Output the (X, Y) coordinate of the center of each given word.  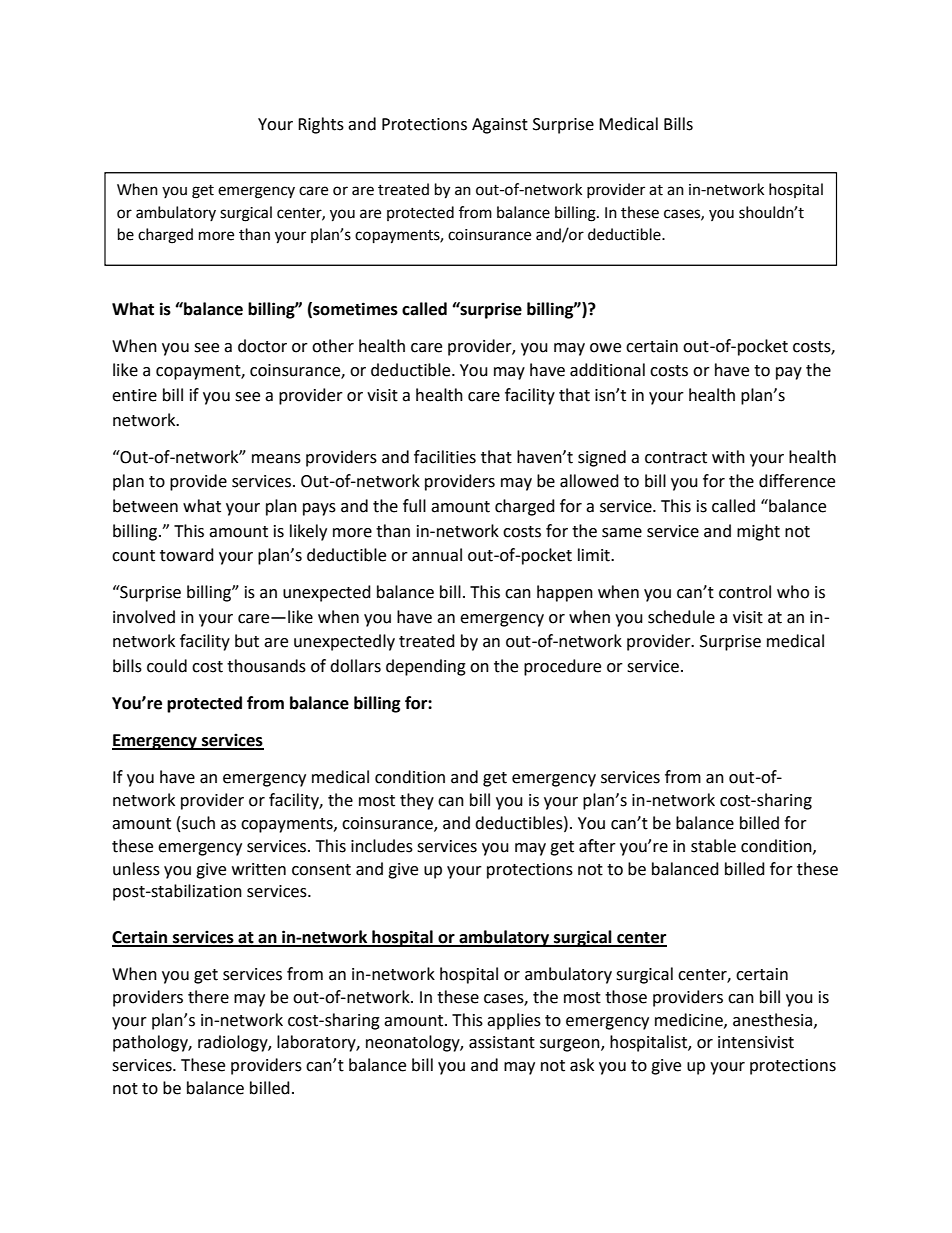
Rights (321, 125)
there (208, 997)
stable (713, 846)
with (728, 457)
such (198, 823)
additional (607, 370)
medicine (690, 1020)
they (417, 801)
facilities (445, 457)
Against (500, 126)
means (276, 459)
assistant (502, 1042)
